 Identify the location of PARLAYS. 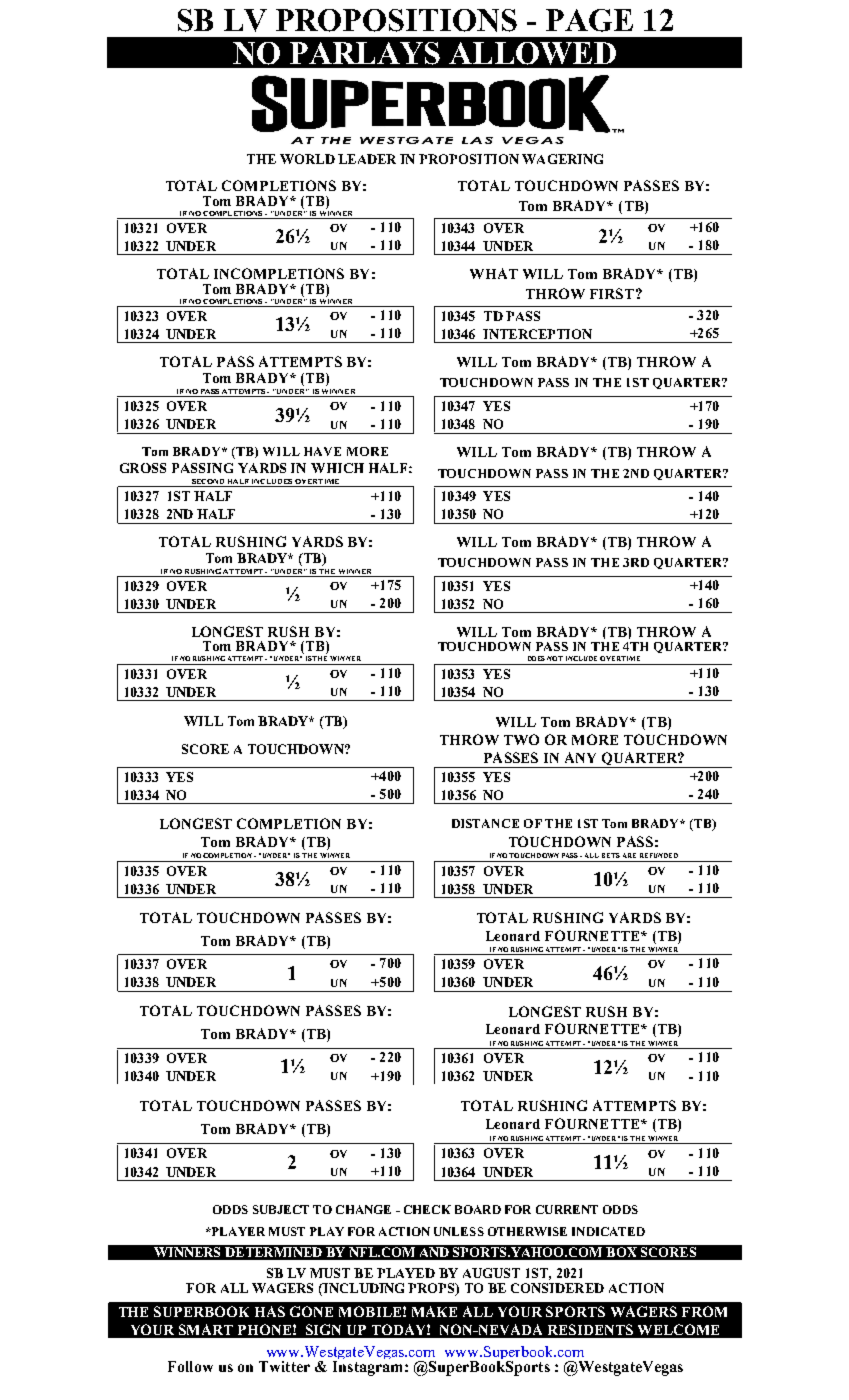
(365, 53).
